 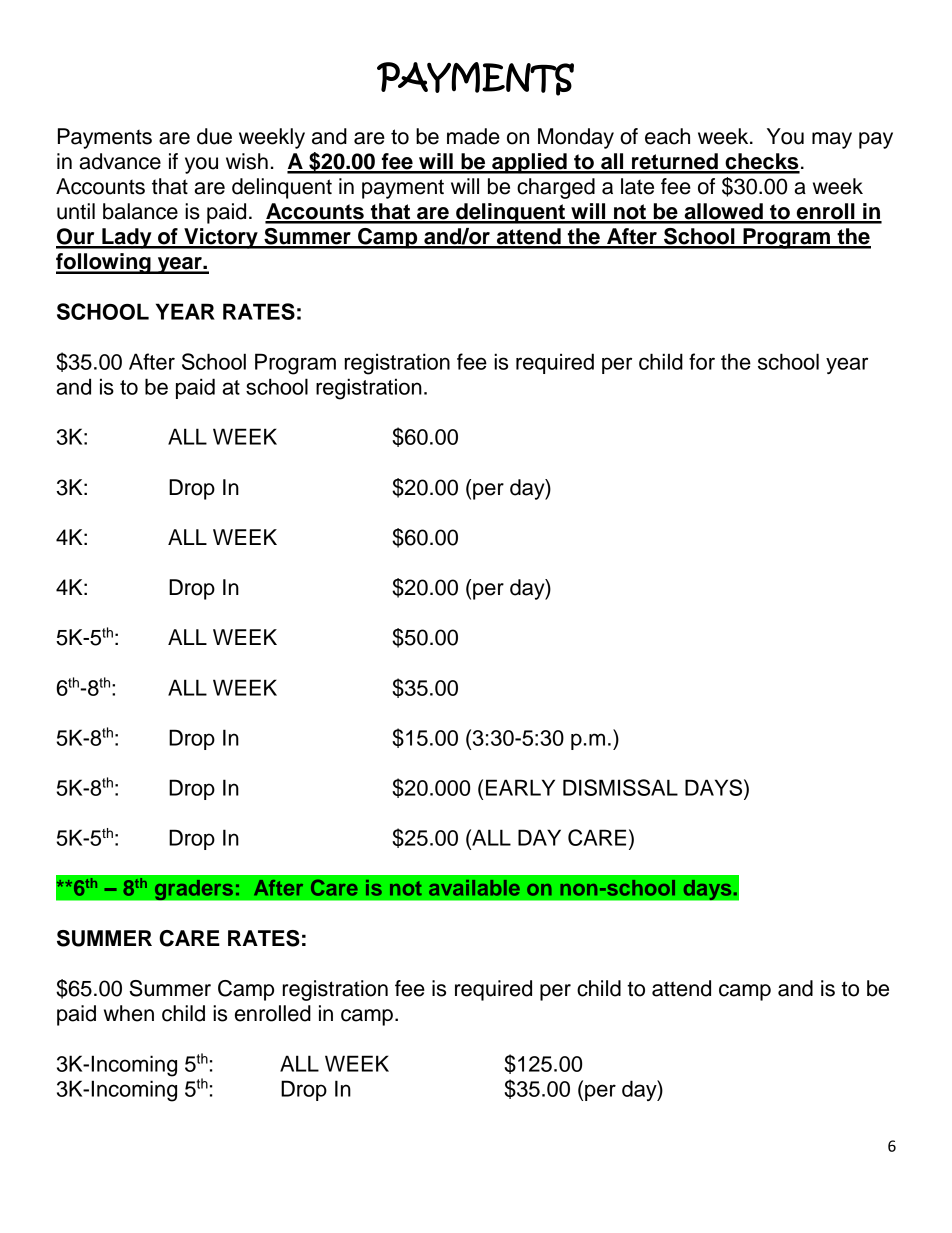 What do you see at coordinates (104, 263) in the page?
I see `following` at bounding box center [104, 263].
